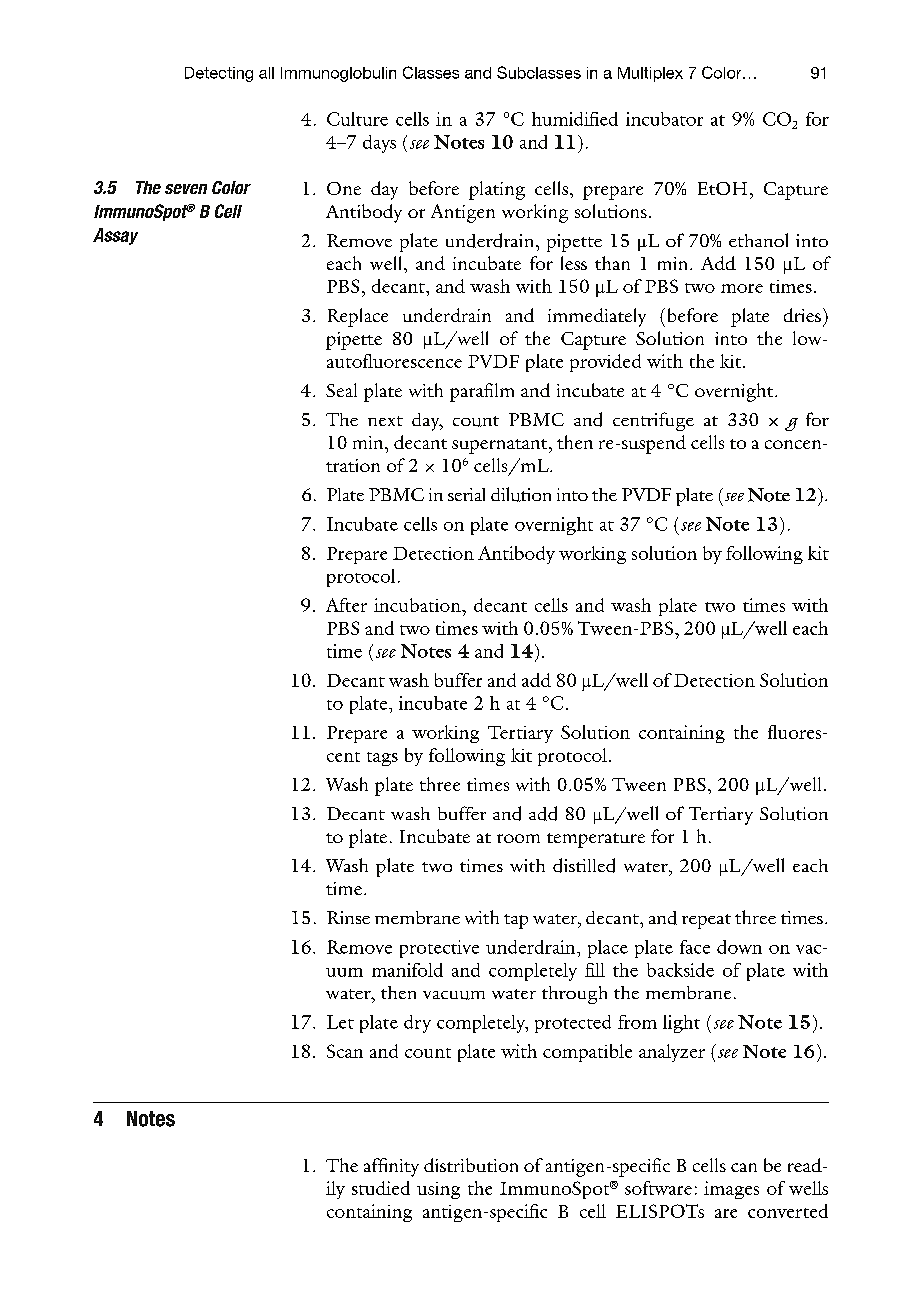  I want to click on dilution, so click(521, 494).
